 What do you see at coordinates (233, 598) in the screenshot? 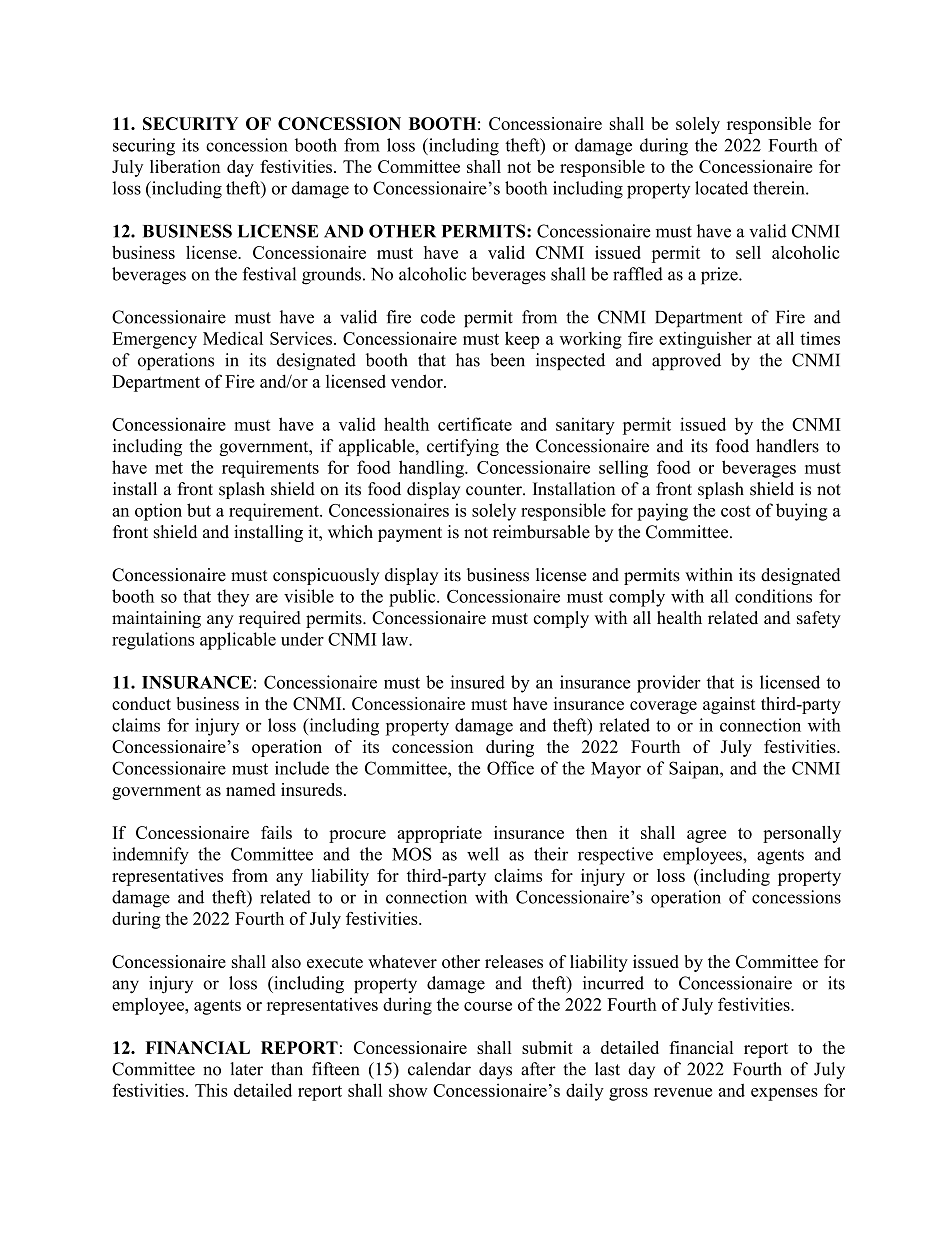
I see `they` at bounding box center [233, 598].
